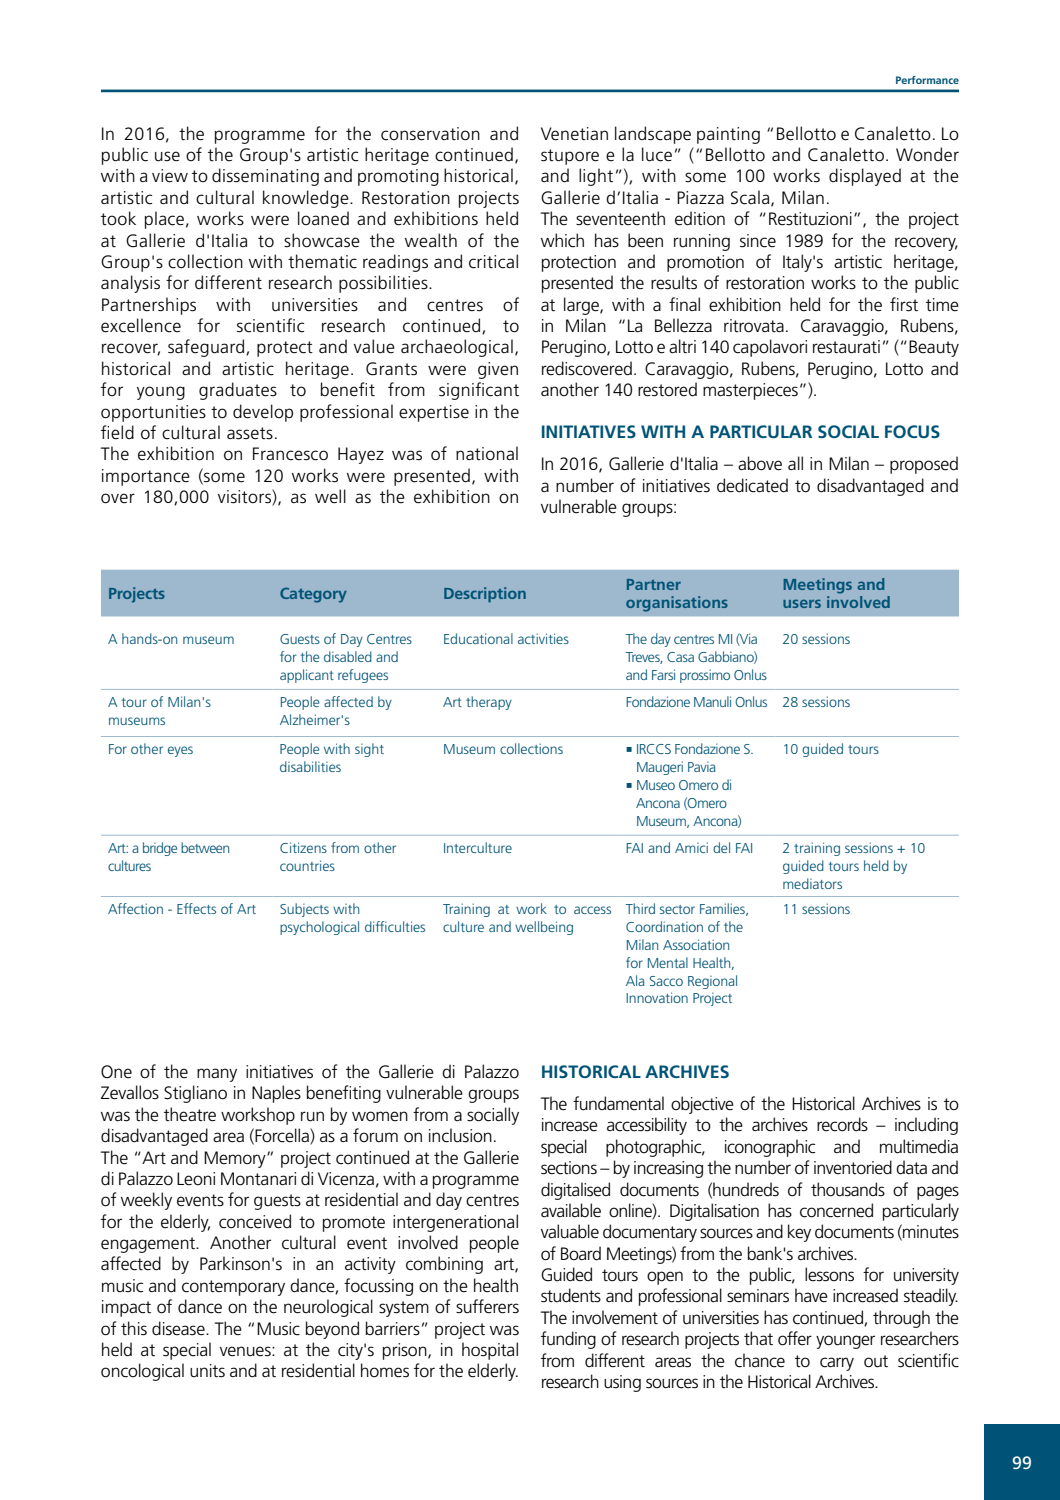 This screenshot has height=1500, width=1060. Describe the element at coordinates (760, 463) in the screenshot. I see `above` at that location.
